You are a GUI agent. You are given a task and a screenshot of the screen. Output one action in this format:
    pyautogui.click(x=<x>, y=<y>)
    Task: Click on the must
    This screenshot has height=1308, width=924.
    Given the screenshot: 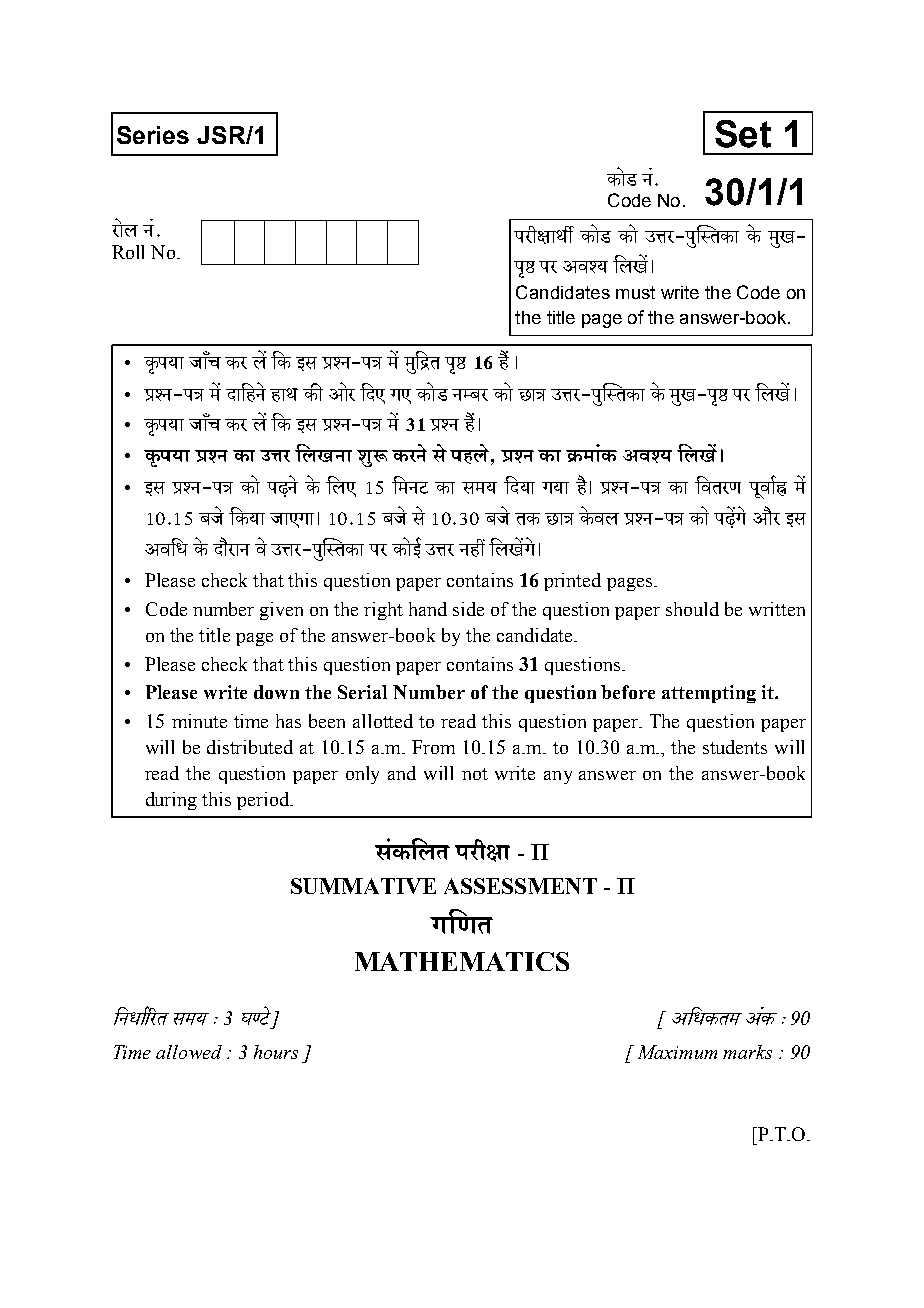 What is the action you would take?
    pyautogui.click(x=635, y=292)
